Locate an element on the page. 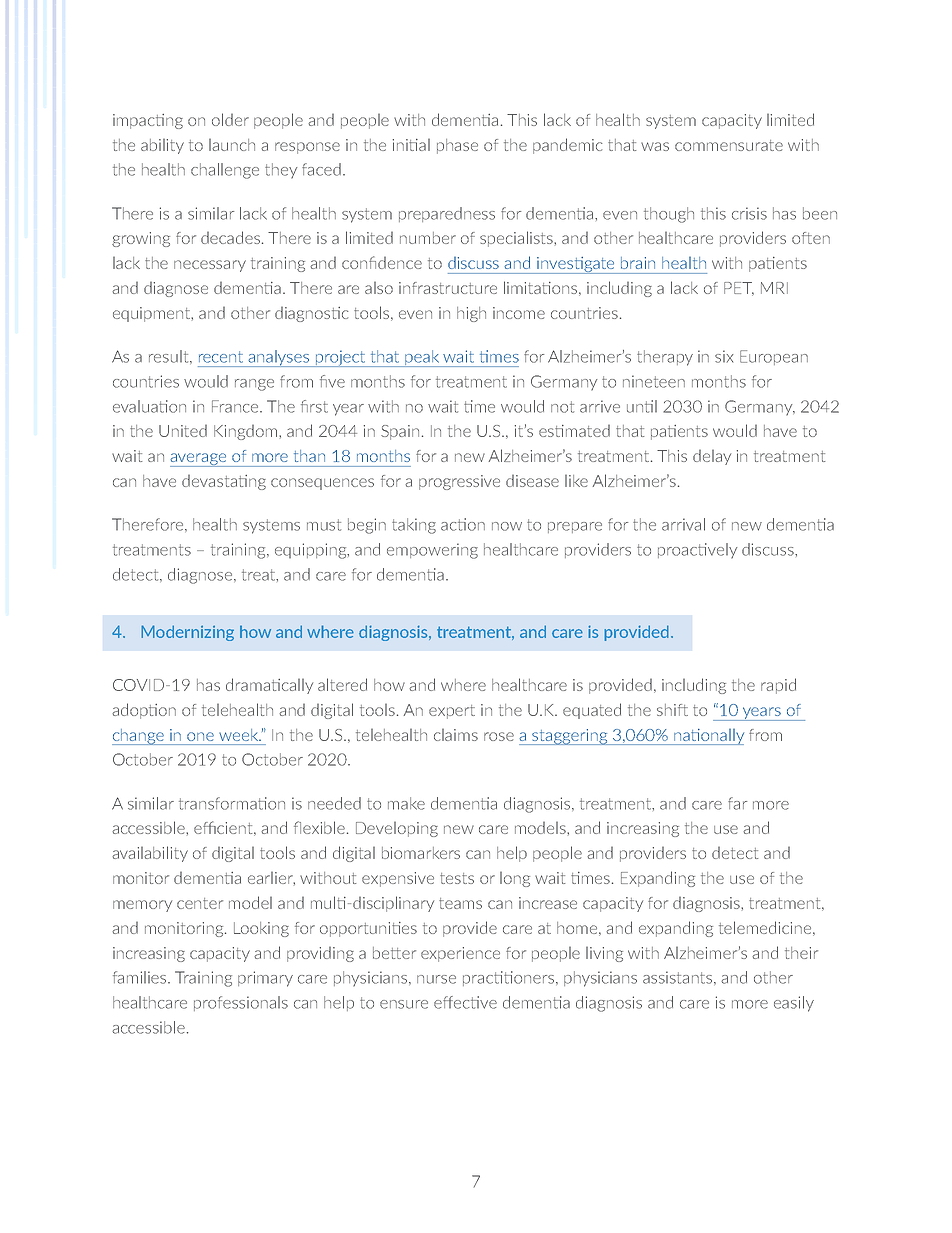  launch is located at coordinates (232, 144).
